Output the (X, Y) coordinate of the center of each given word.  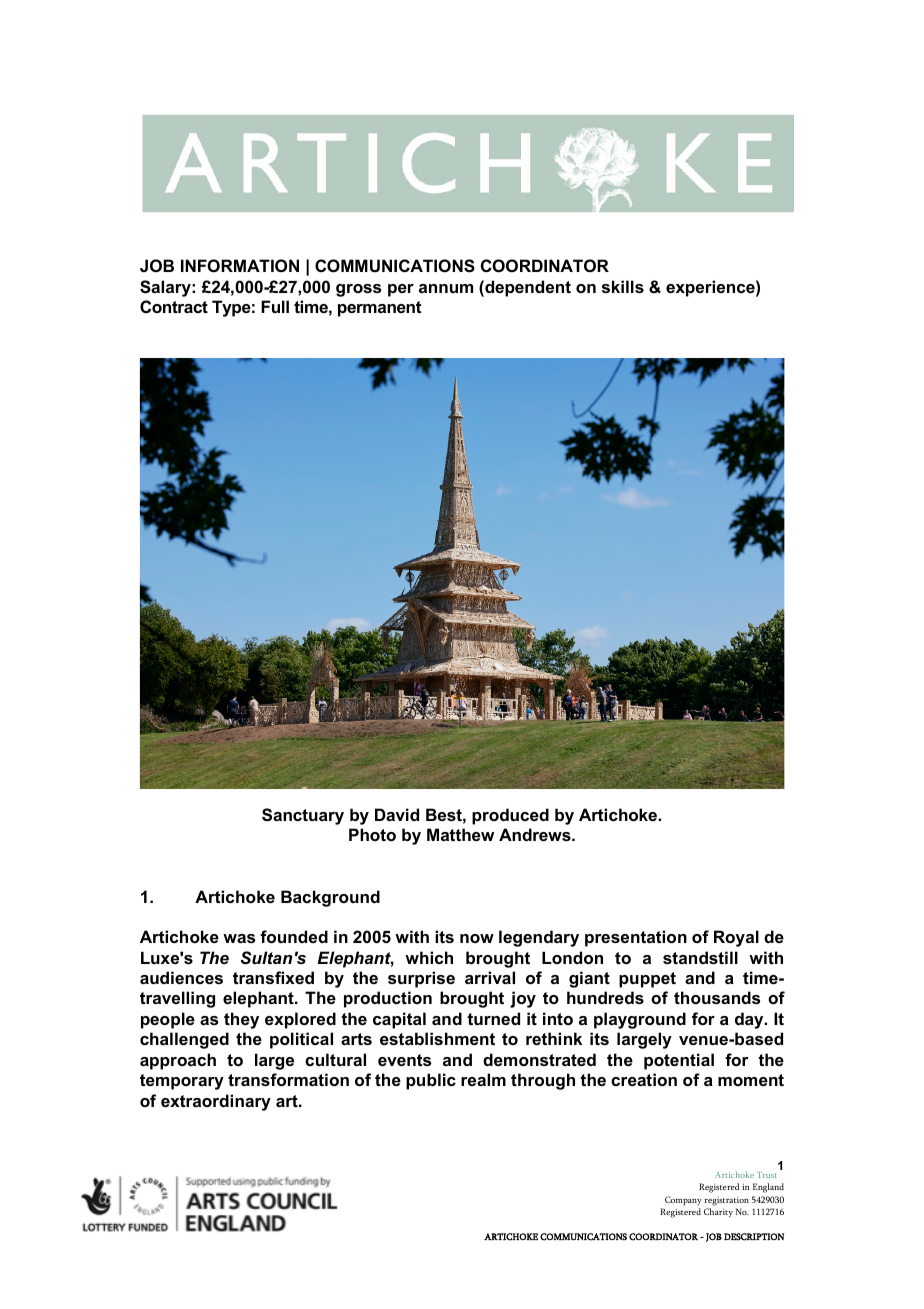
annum (446, 288)
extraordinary (216, 1102)
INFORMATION (240, 265)
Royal (736, 938)
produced (510, 816)
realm (483, 1079)
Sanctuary (303, 816)
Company (683, 1201)
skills (623, 286)
